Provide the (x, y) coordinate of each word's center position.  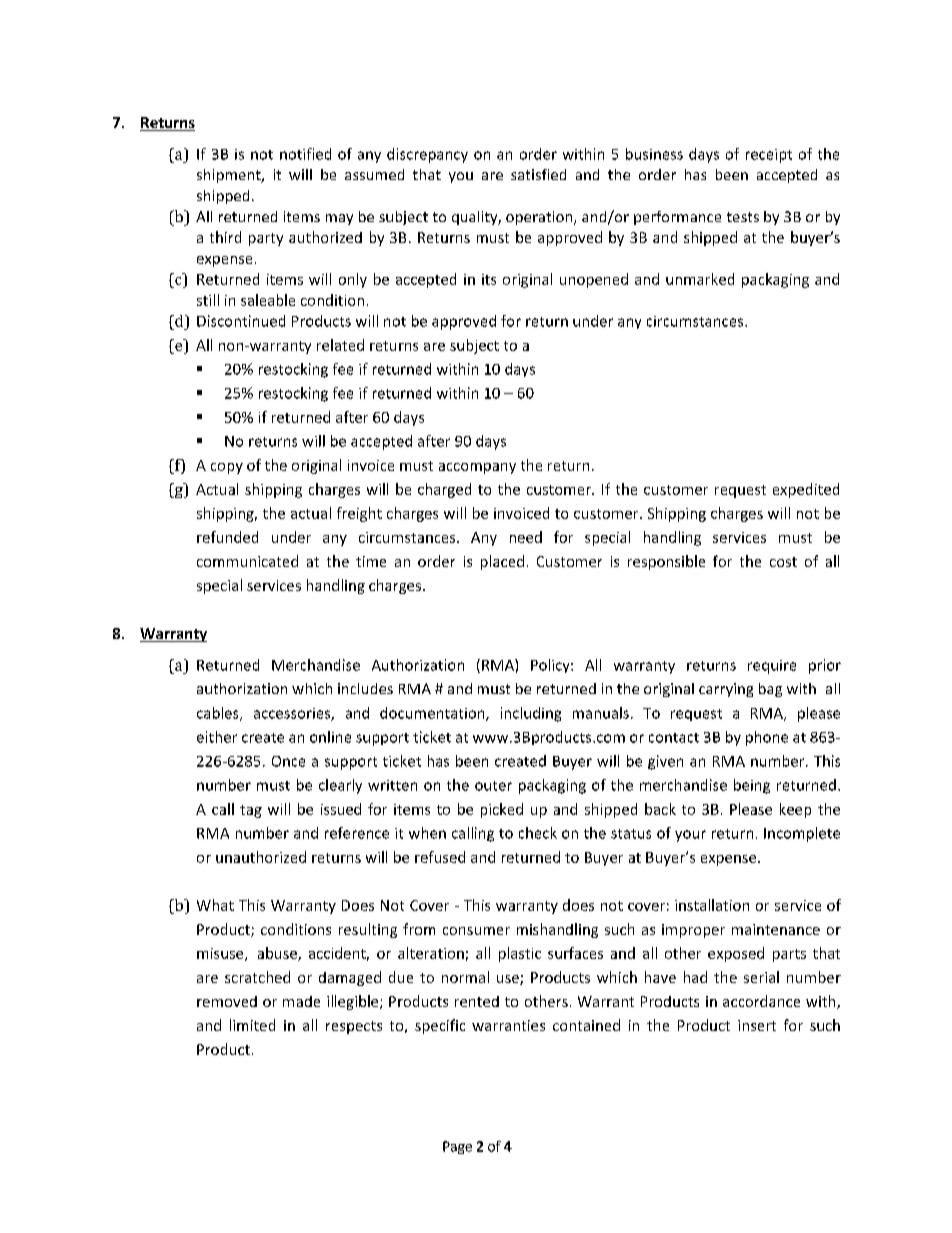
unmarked (700, 279)
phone (767, 738)
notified (305, 154)
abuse (278, 954)
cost (783, 562)
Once (288, 761)
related (340, 345)
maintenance (776, 929)
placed (502, 562)
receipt (769, 156)
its (489, 279)
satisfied (538, 174)
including (531, 714)
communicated (247, 561)
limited (252, 1025)
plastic (520, 954)
